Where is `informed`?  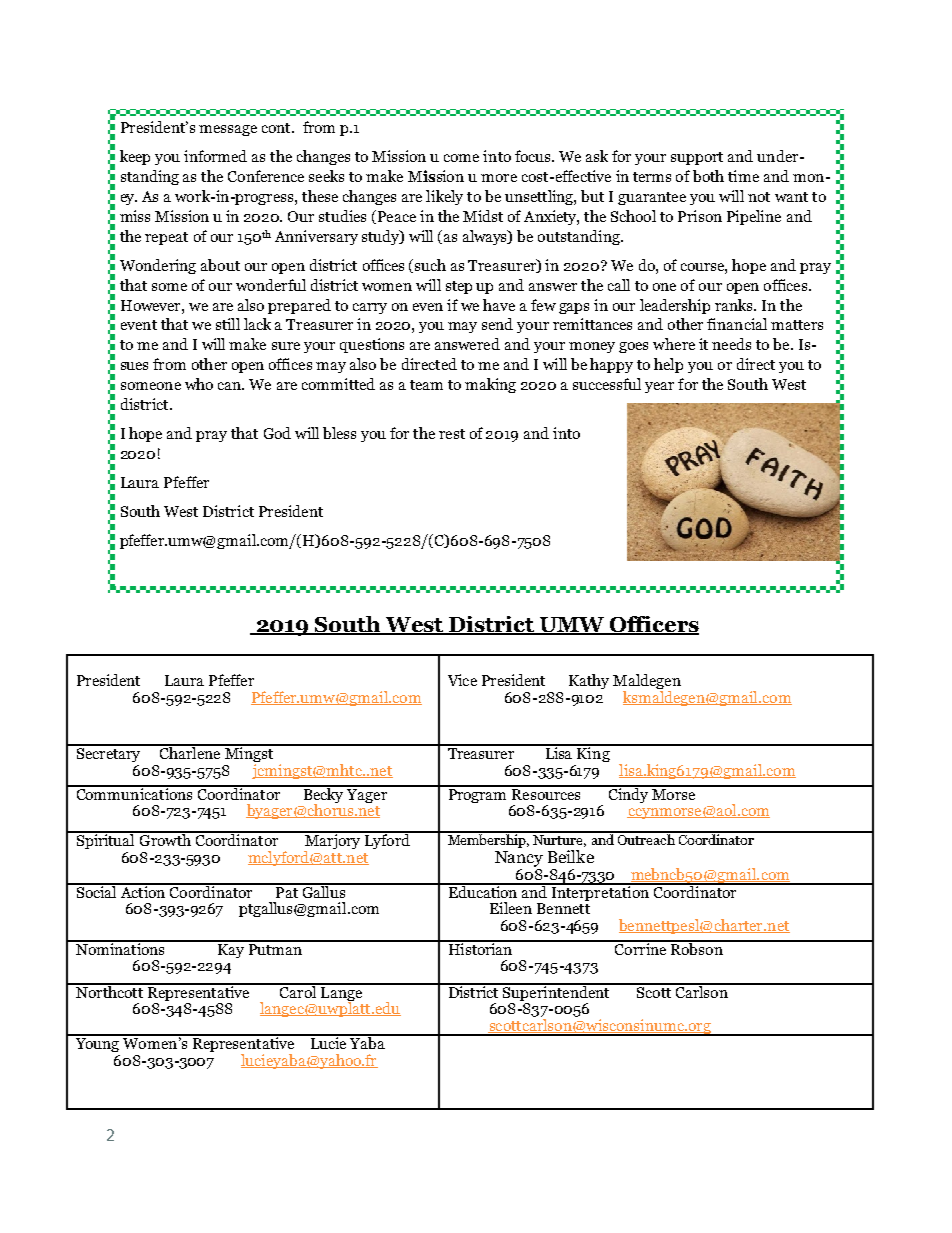
informed is located at coordinates (215, 156).
